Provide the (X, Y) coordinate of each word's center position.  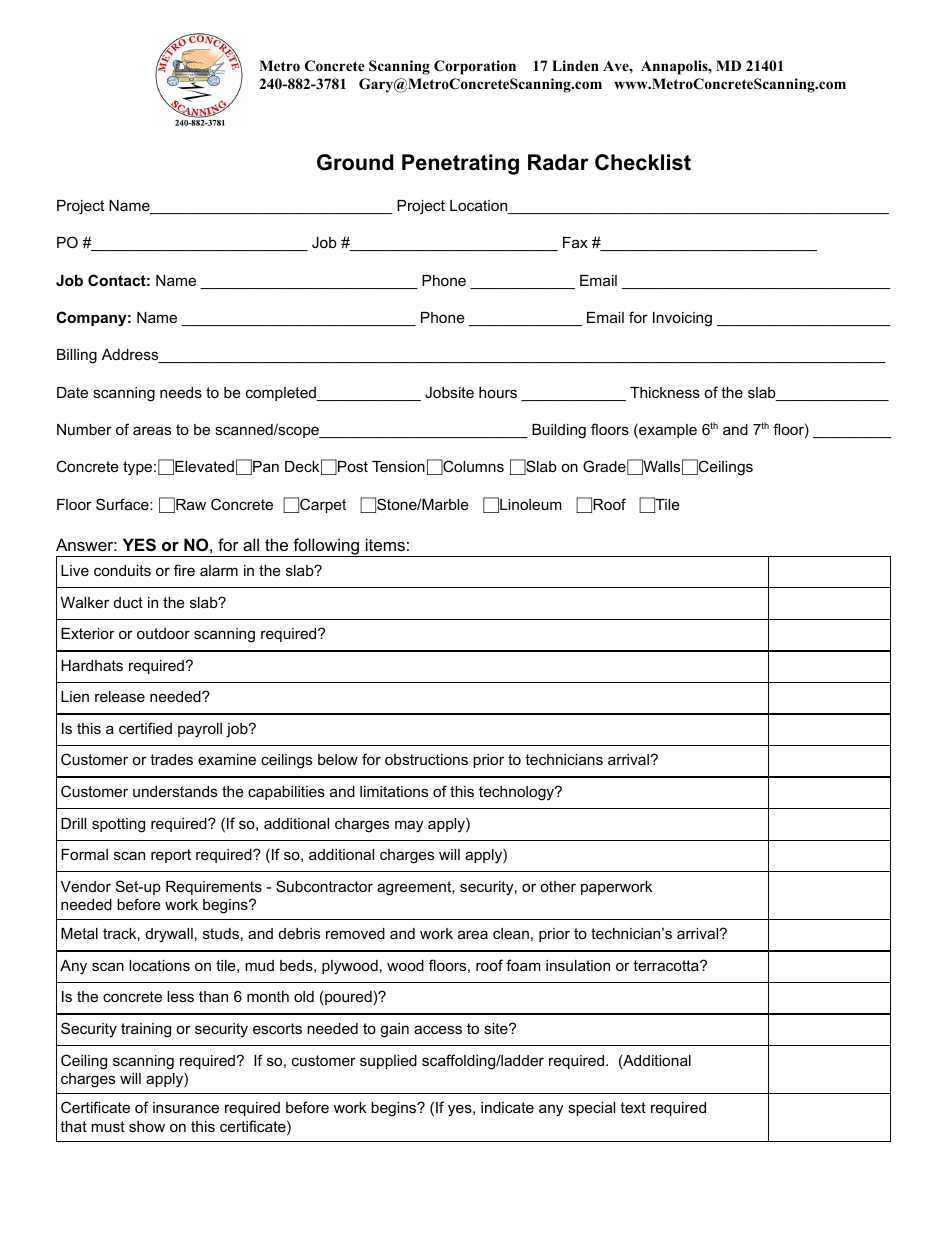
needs (181, 392)
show (147, 1126)
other (558, 886)
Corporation (475, 67)
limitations (394, 791)
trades (171, 759)
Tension (398, 466)
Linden (575, 65)
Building (559, 431)
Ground (355, 162)
